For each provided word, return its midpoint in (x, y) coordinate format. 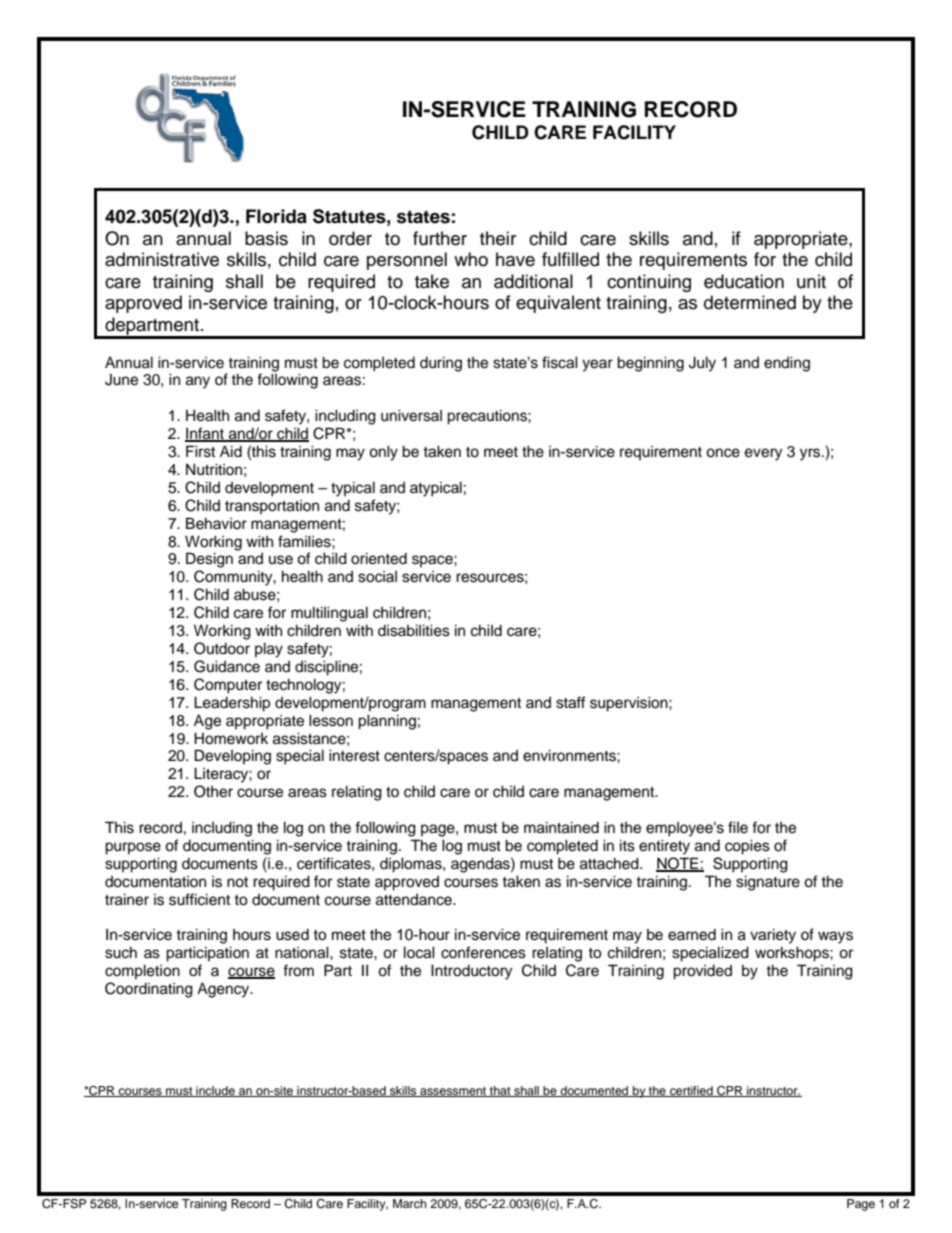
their (498, 238)
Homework (231, 738)
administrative (162, 259)
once (723, 453)
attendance (415, 900)
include (215, 1091)
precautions (488, 417)
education (744, 281)
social (377, 577)
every (763, 454)
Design (209, 560)
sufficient (199, 899)
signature (768, 883)
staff (571, 702)
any (198, 382)
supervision (630, 704)
